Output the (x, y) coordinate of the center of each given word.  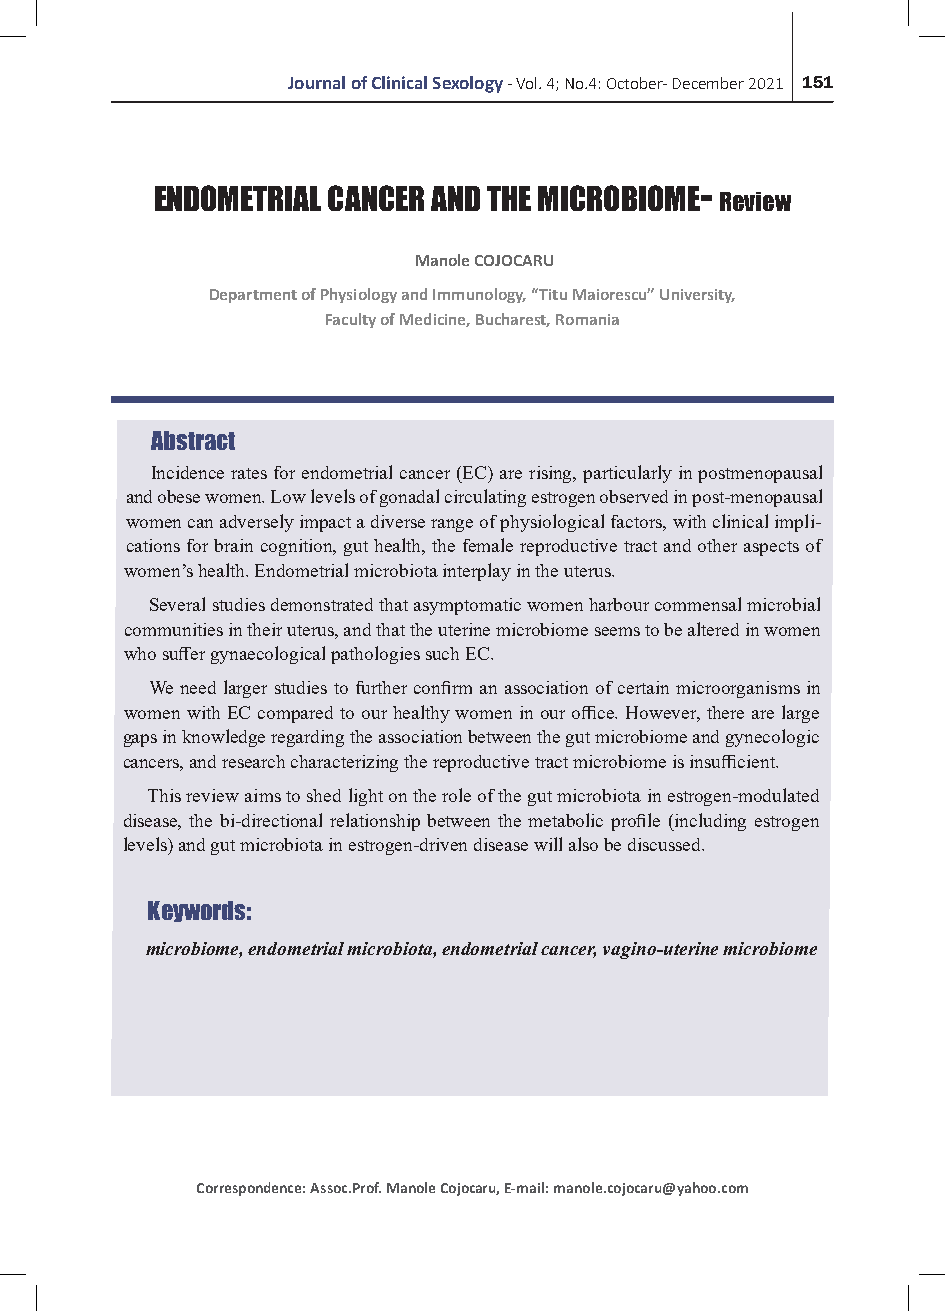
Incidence (188, 472)
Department (253, 296)
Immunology (479, 295)
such (442, 653)
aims (263, 795)
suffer (184, 653)
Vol (528, 83)
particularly (627, 474)
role (456, 795)
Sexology (468, 84)
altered (713, 629)
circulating (485, 498)
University (697, 296)
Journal (316, 82)
